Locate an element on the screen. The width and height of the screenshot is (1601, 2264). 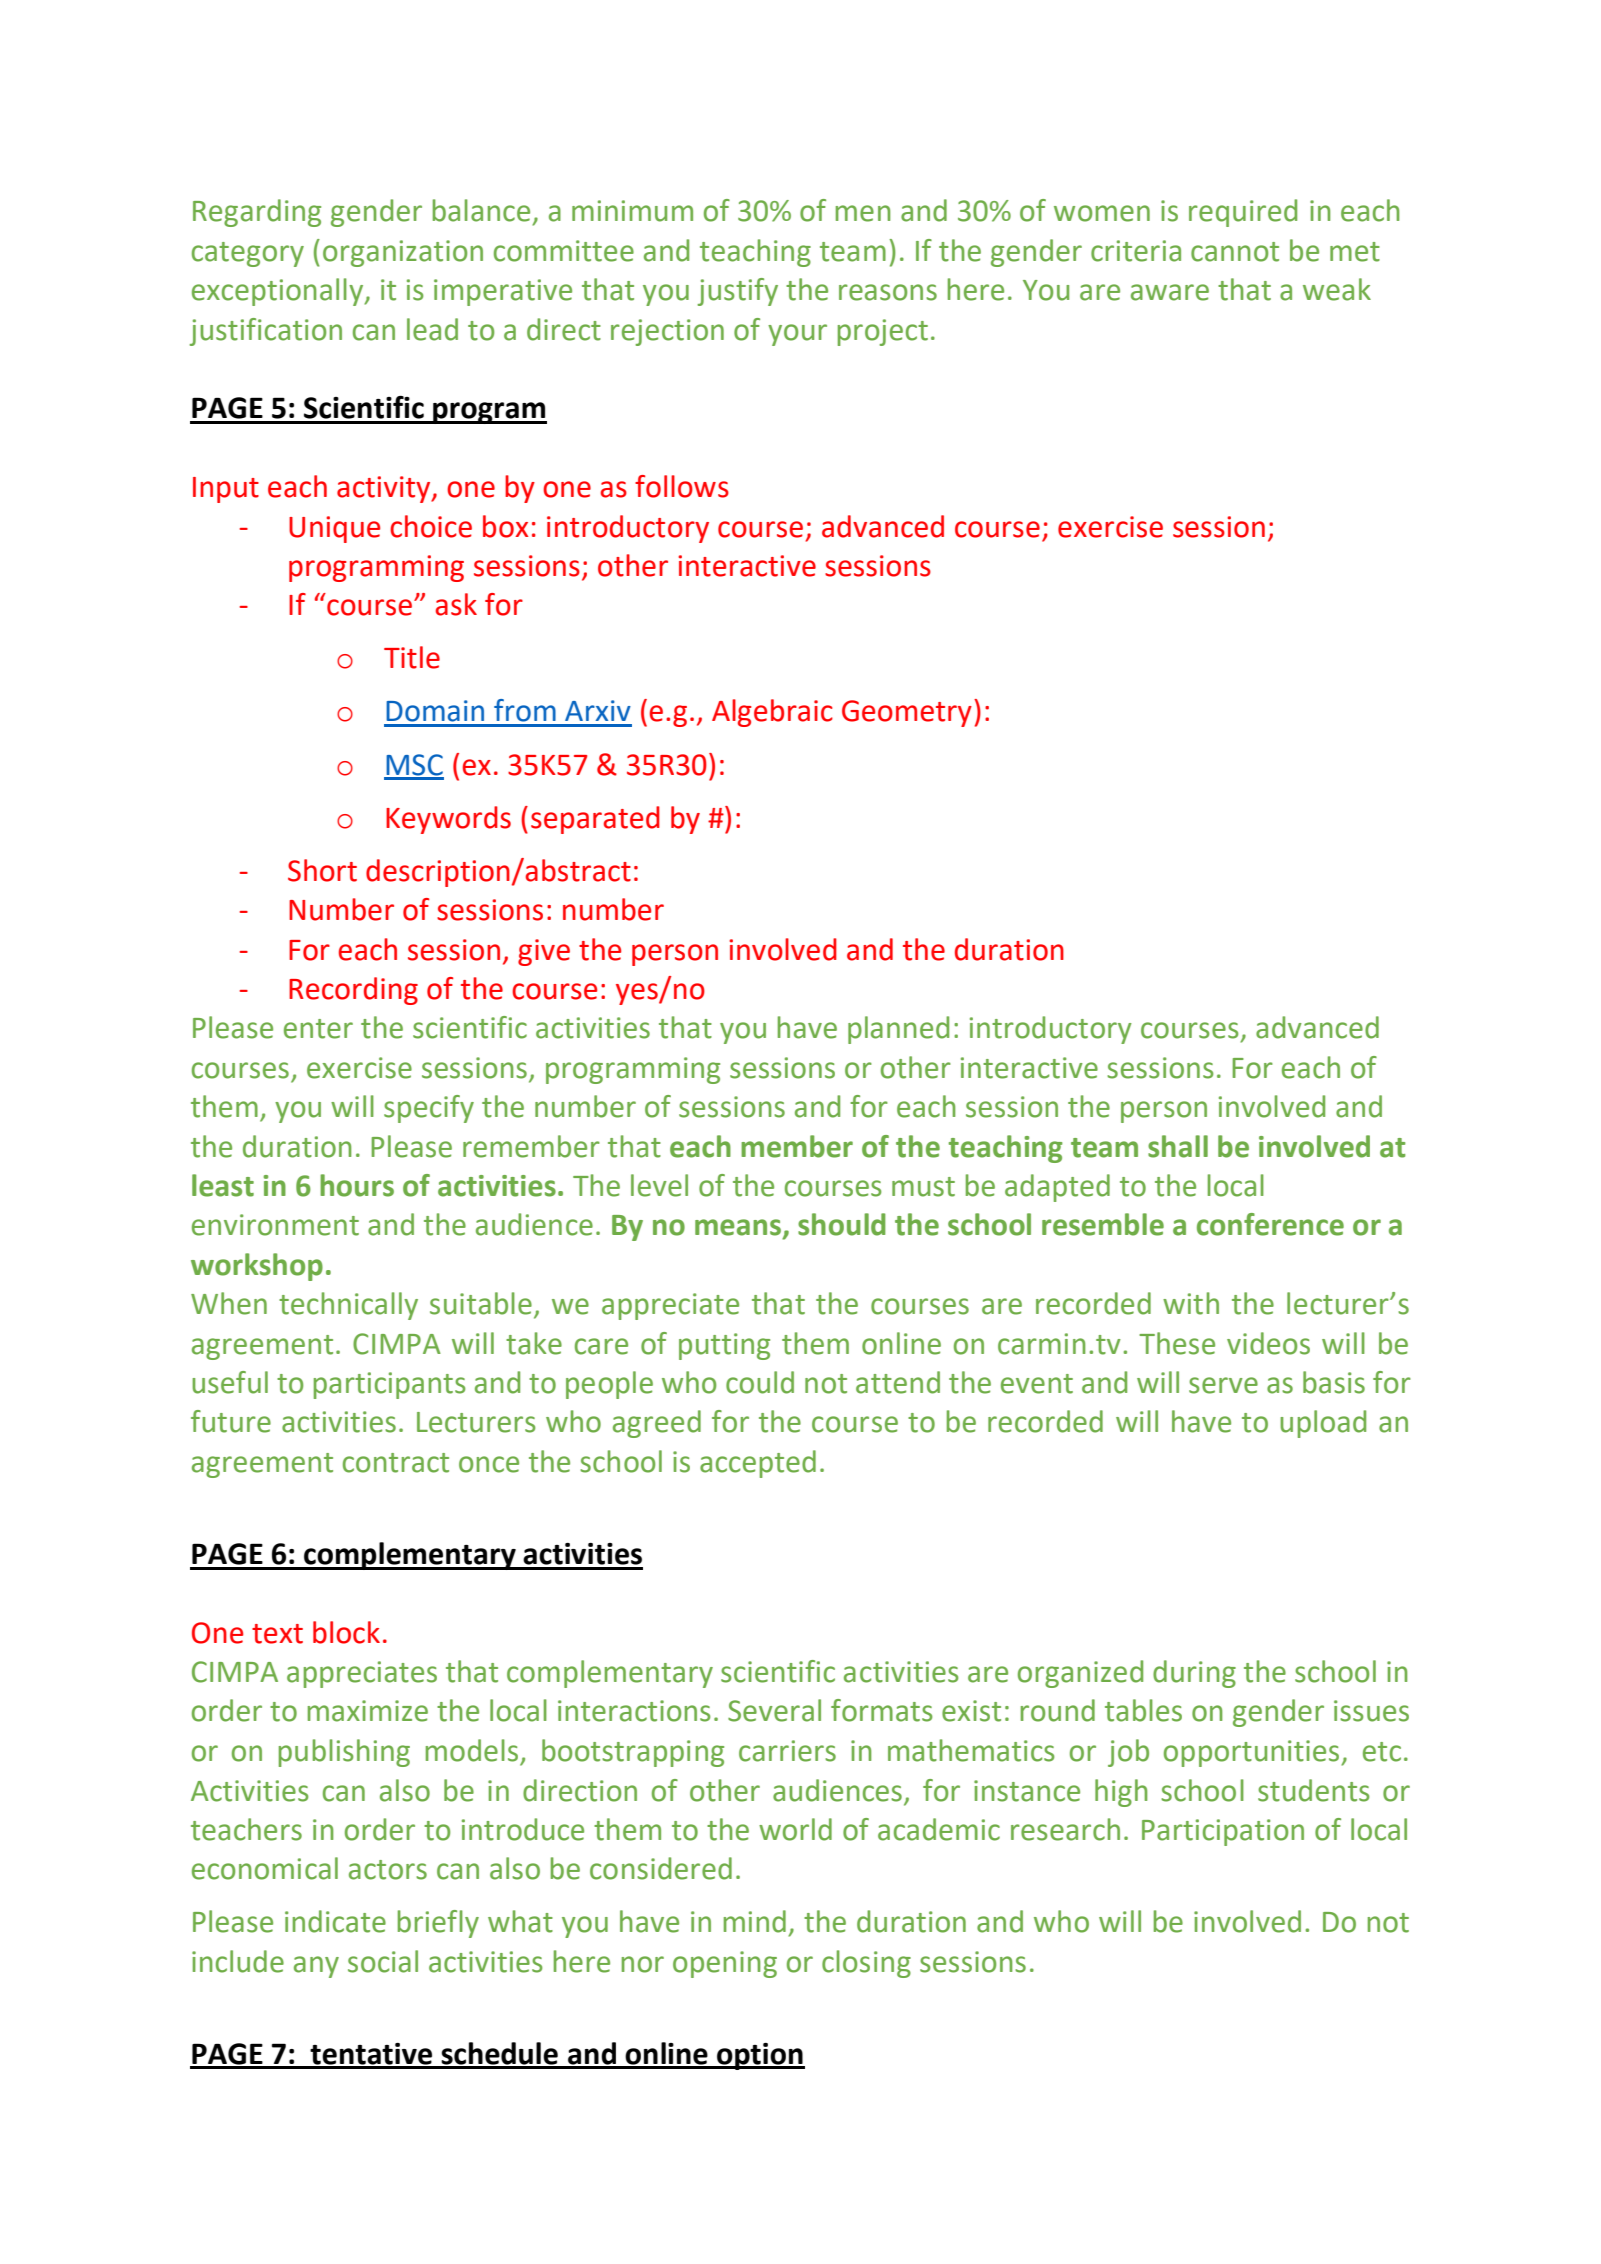
should is located at coordinates (842, 1224).
